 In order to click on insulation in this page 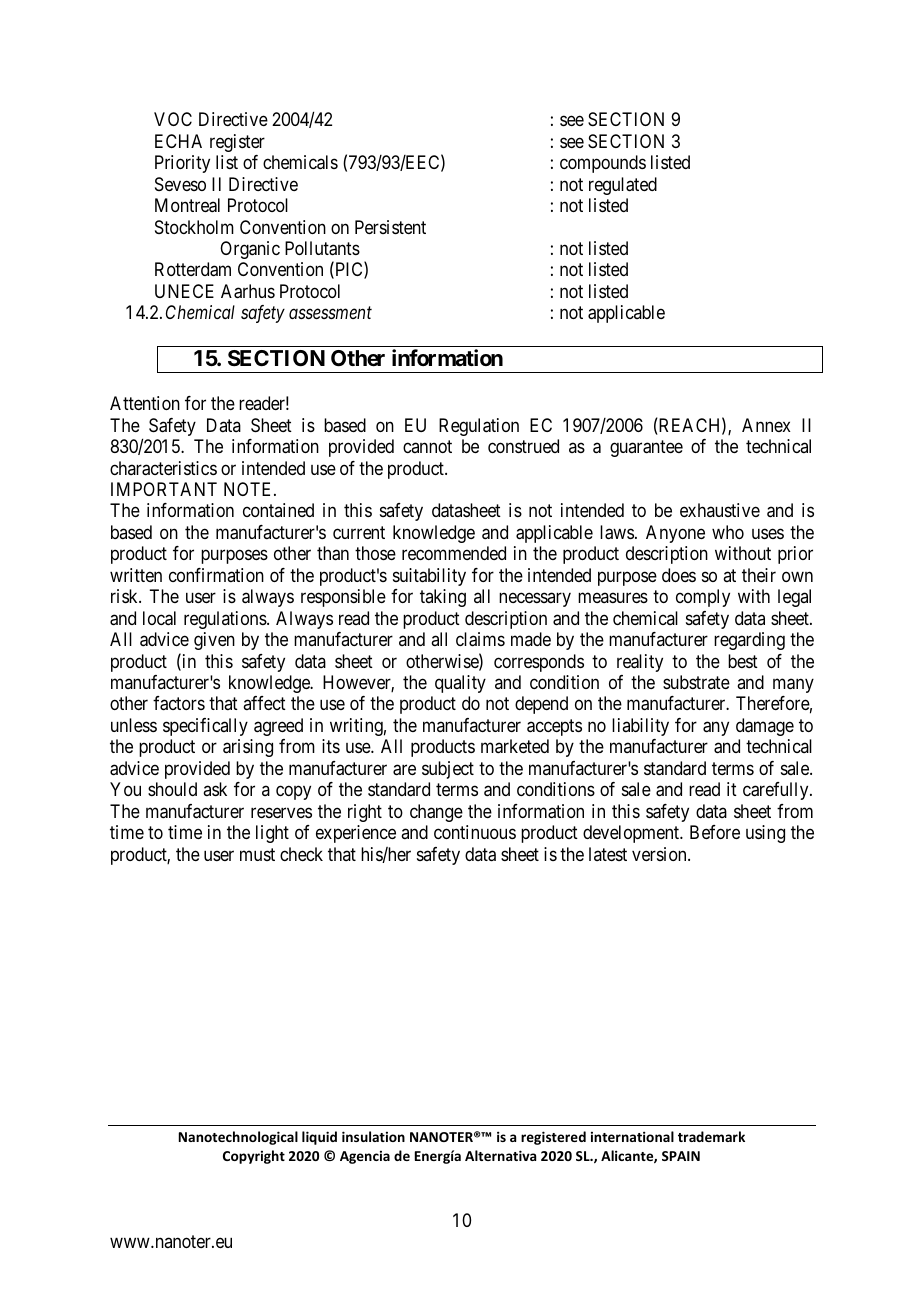, I will do `click(373, 1136)`.
